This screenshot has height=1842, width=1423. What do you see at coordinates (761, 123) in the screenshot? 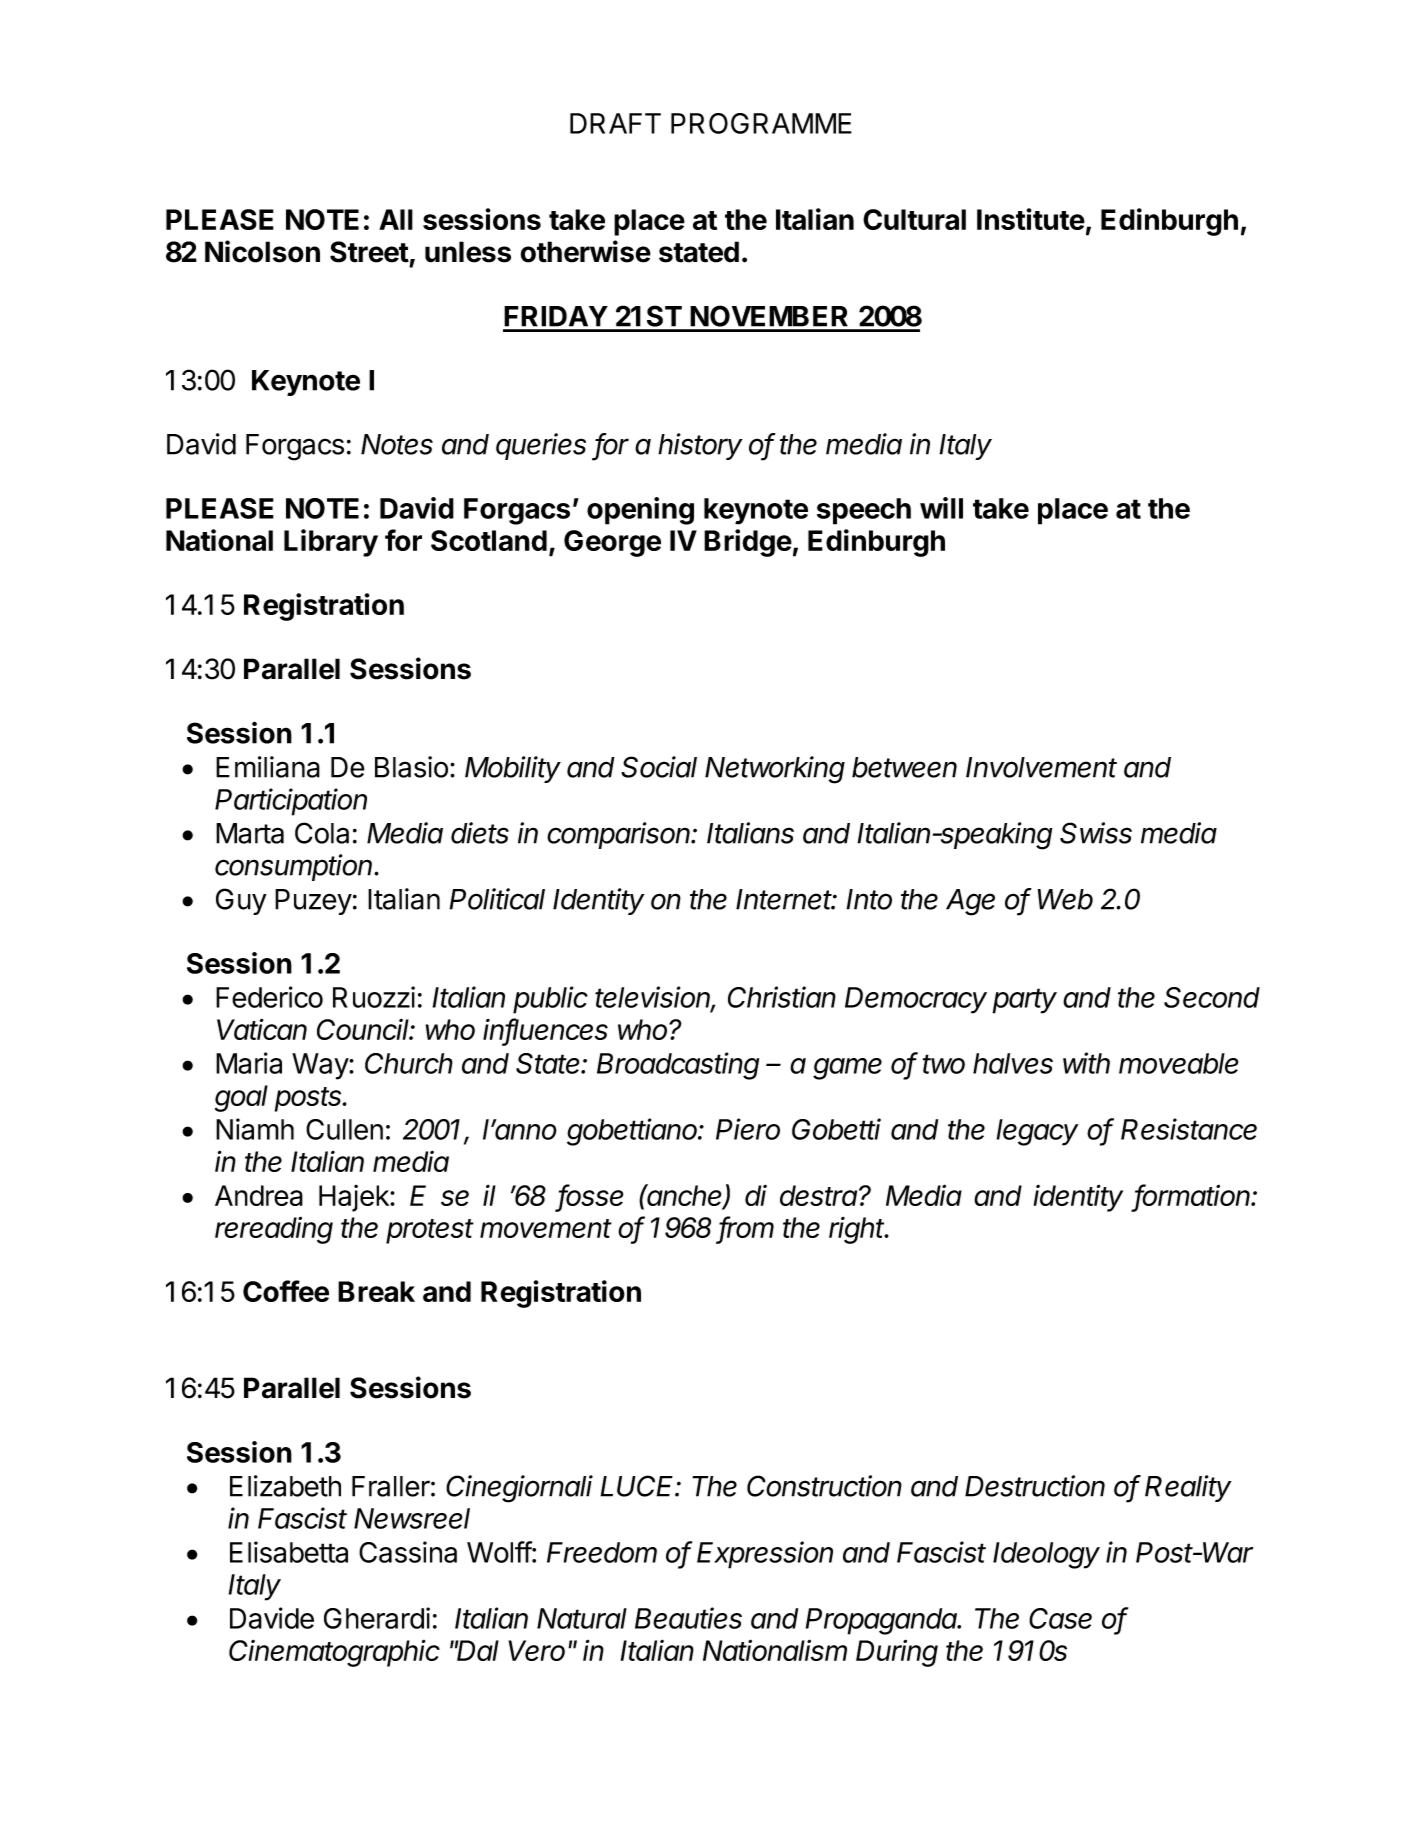
I see `PROGRAMME` at bounding box center [761, 123].
